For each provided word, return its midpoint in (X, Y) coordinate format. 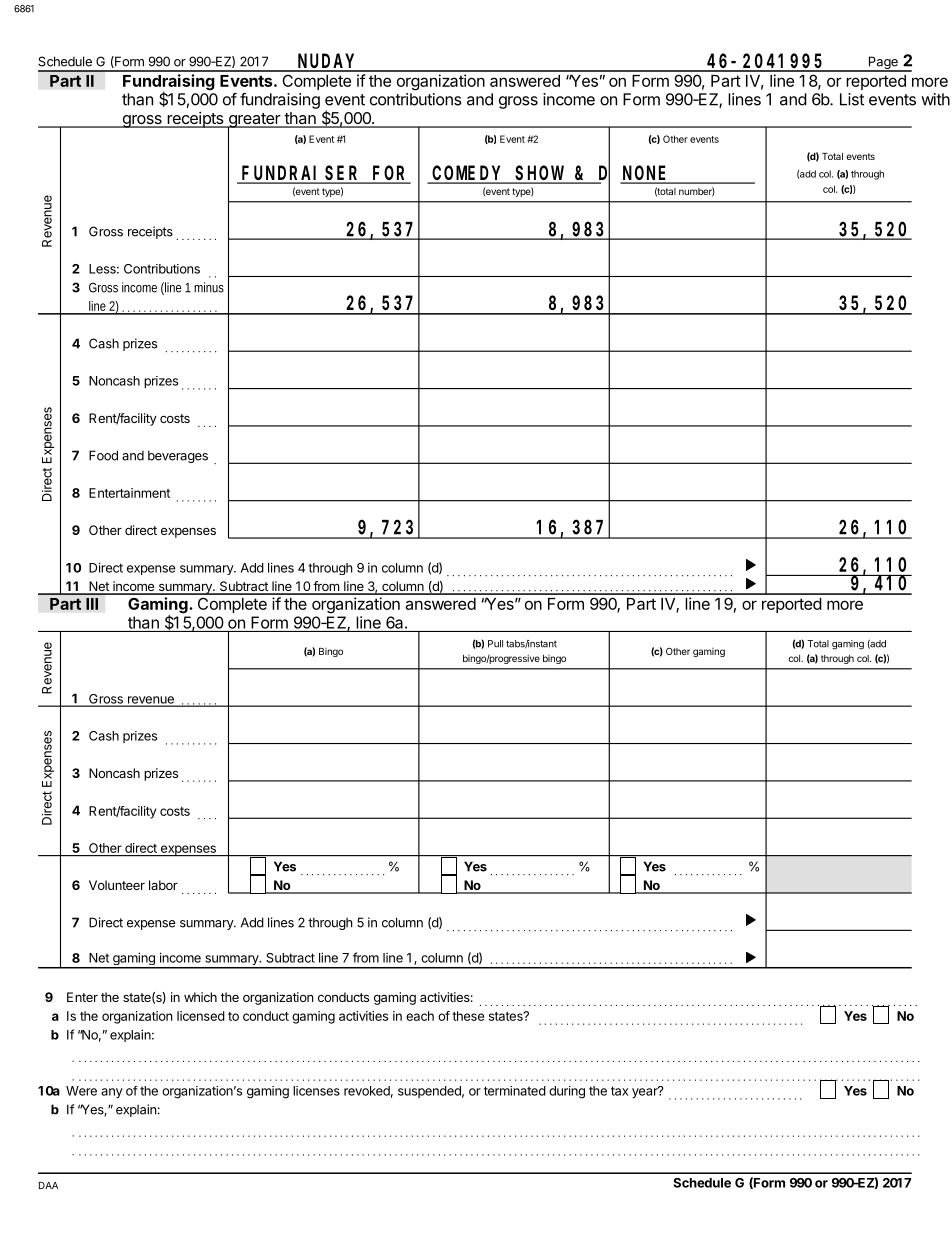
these (468, 1016)
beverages (178, 456)
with (935, 99)
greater (254, 121)
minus (209, 287)
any (112, 1093)
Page (883, 63)
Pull (495, 644)
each (420, 1016)
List (852, 99)
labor (163, 885)
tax (619, 1091)
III (92, 604)
